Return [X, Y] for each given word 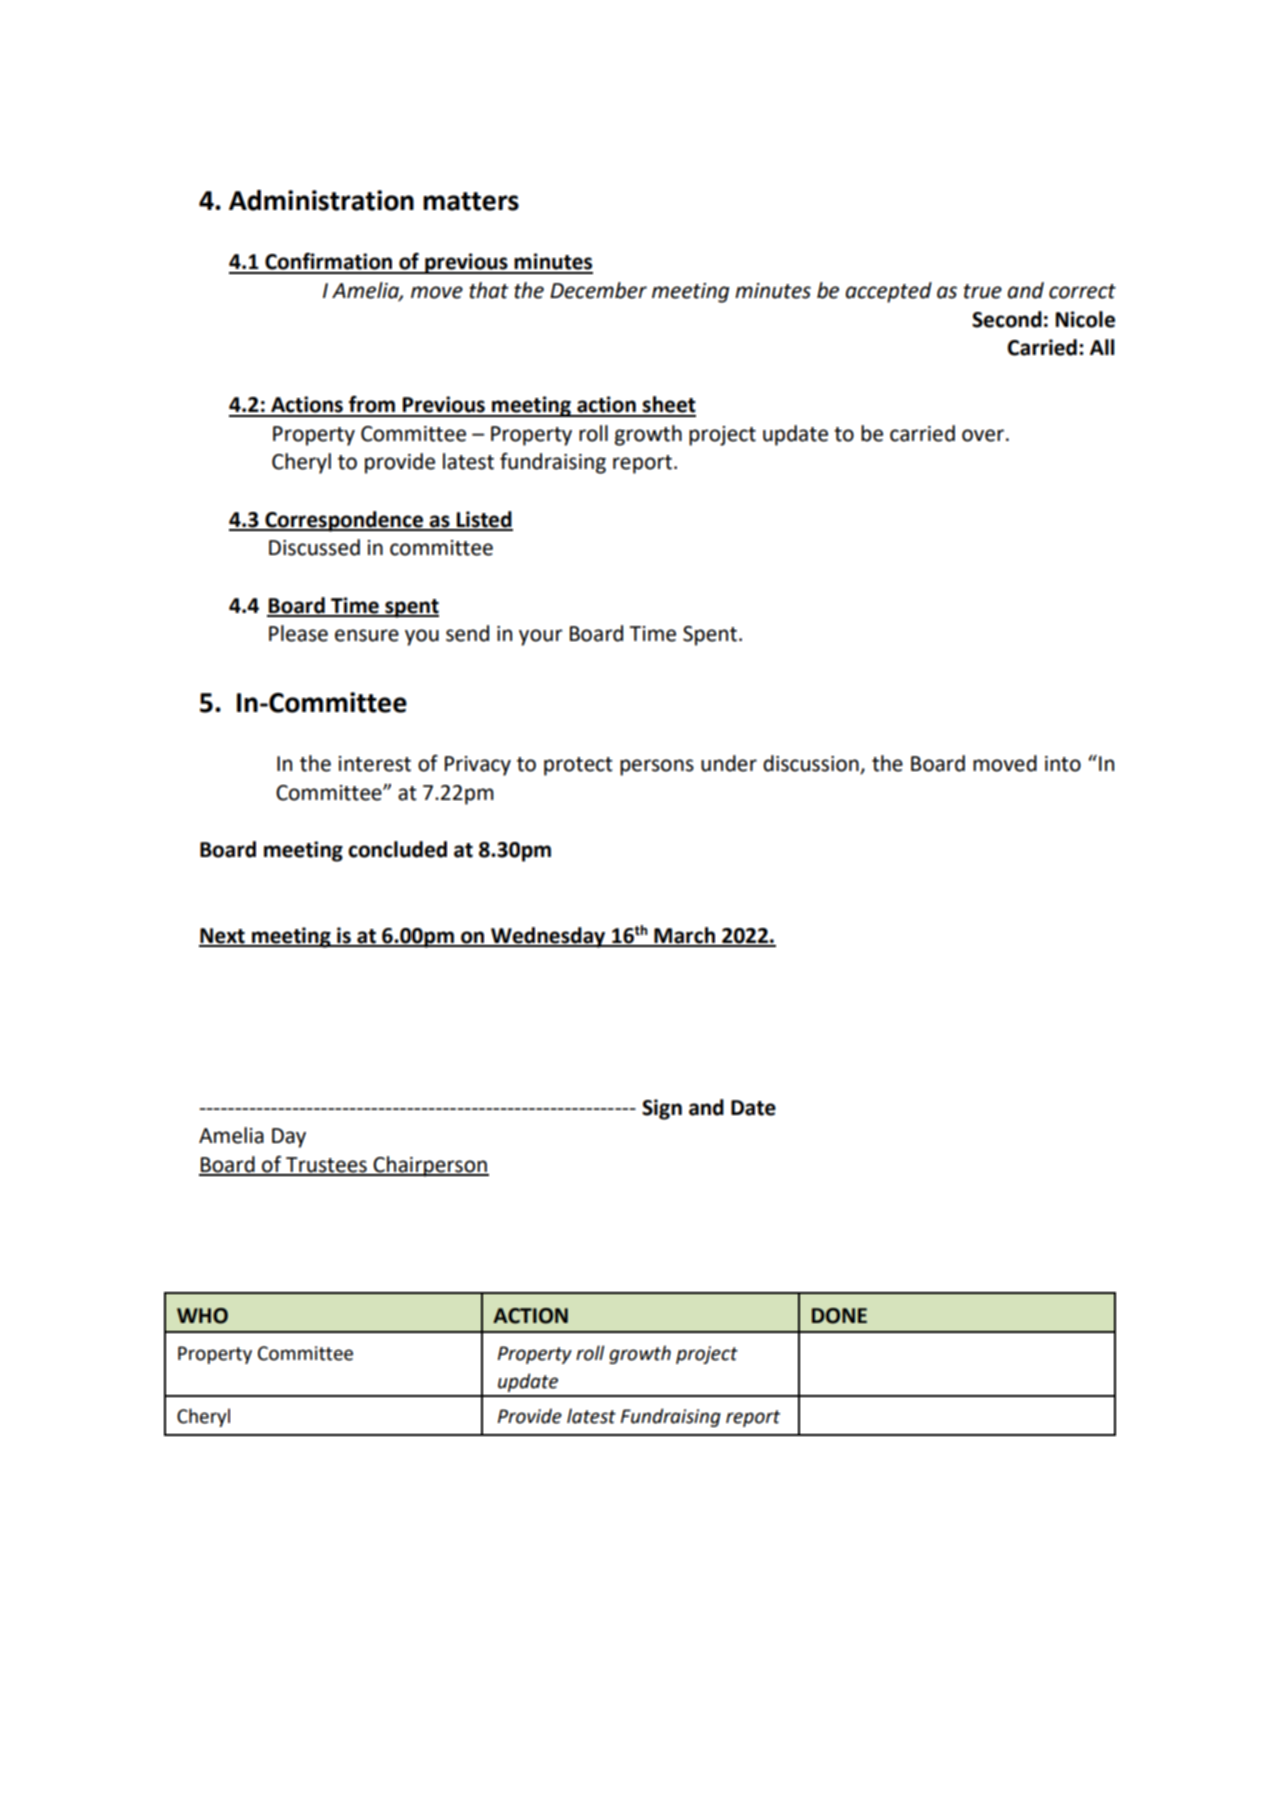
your [541, 637]
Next [223, 937]
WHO [202, 1316]
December [598, 290]
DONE [839, 1316]
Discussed [314, 547]
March [684, 936]
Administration [321, 200]
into [1063, 764]
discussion [812, 764]
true [983, 291]
